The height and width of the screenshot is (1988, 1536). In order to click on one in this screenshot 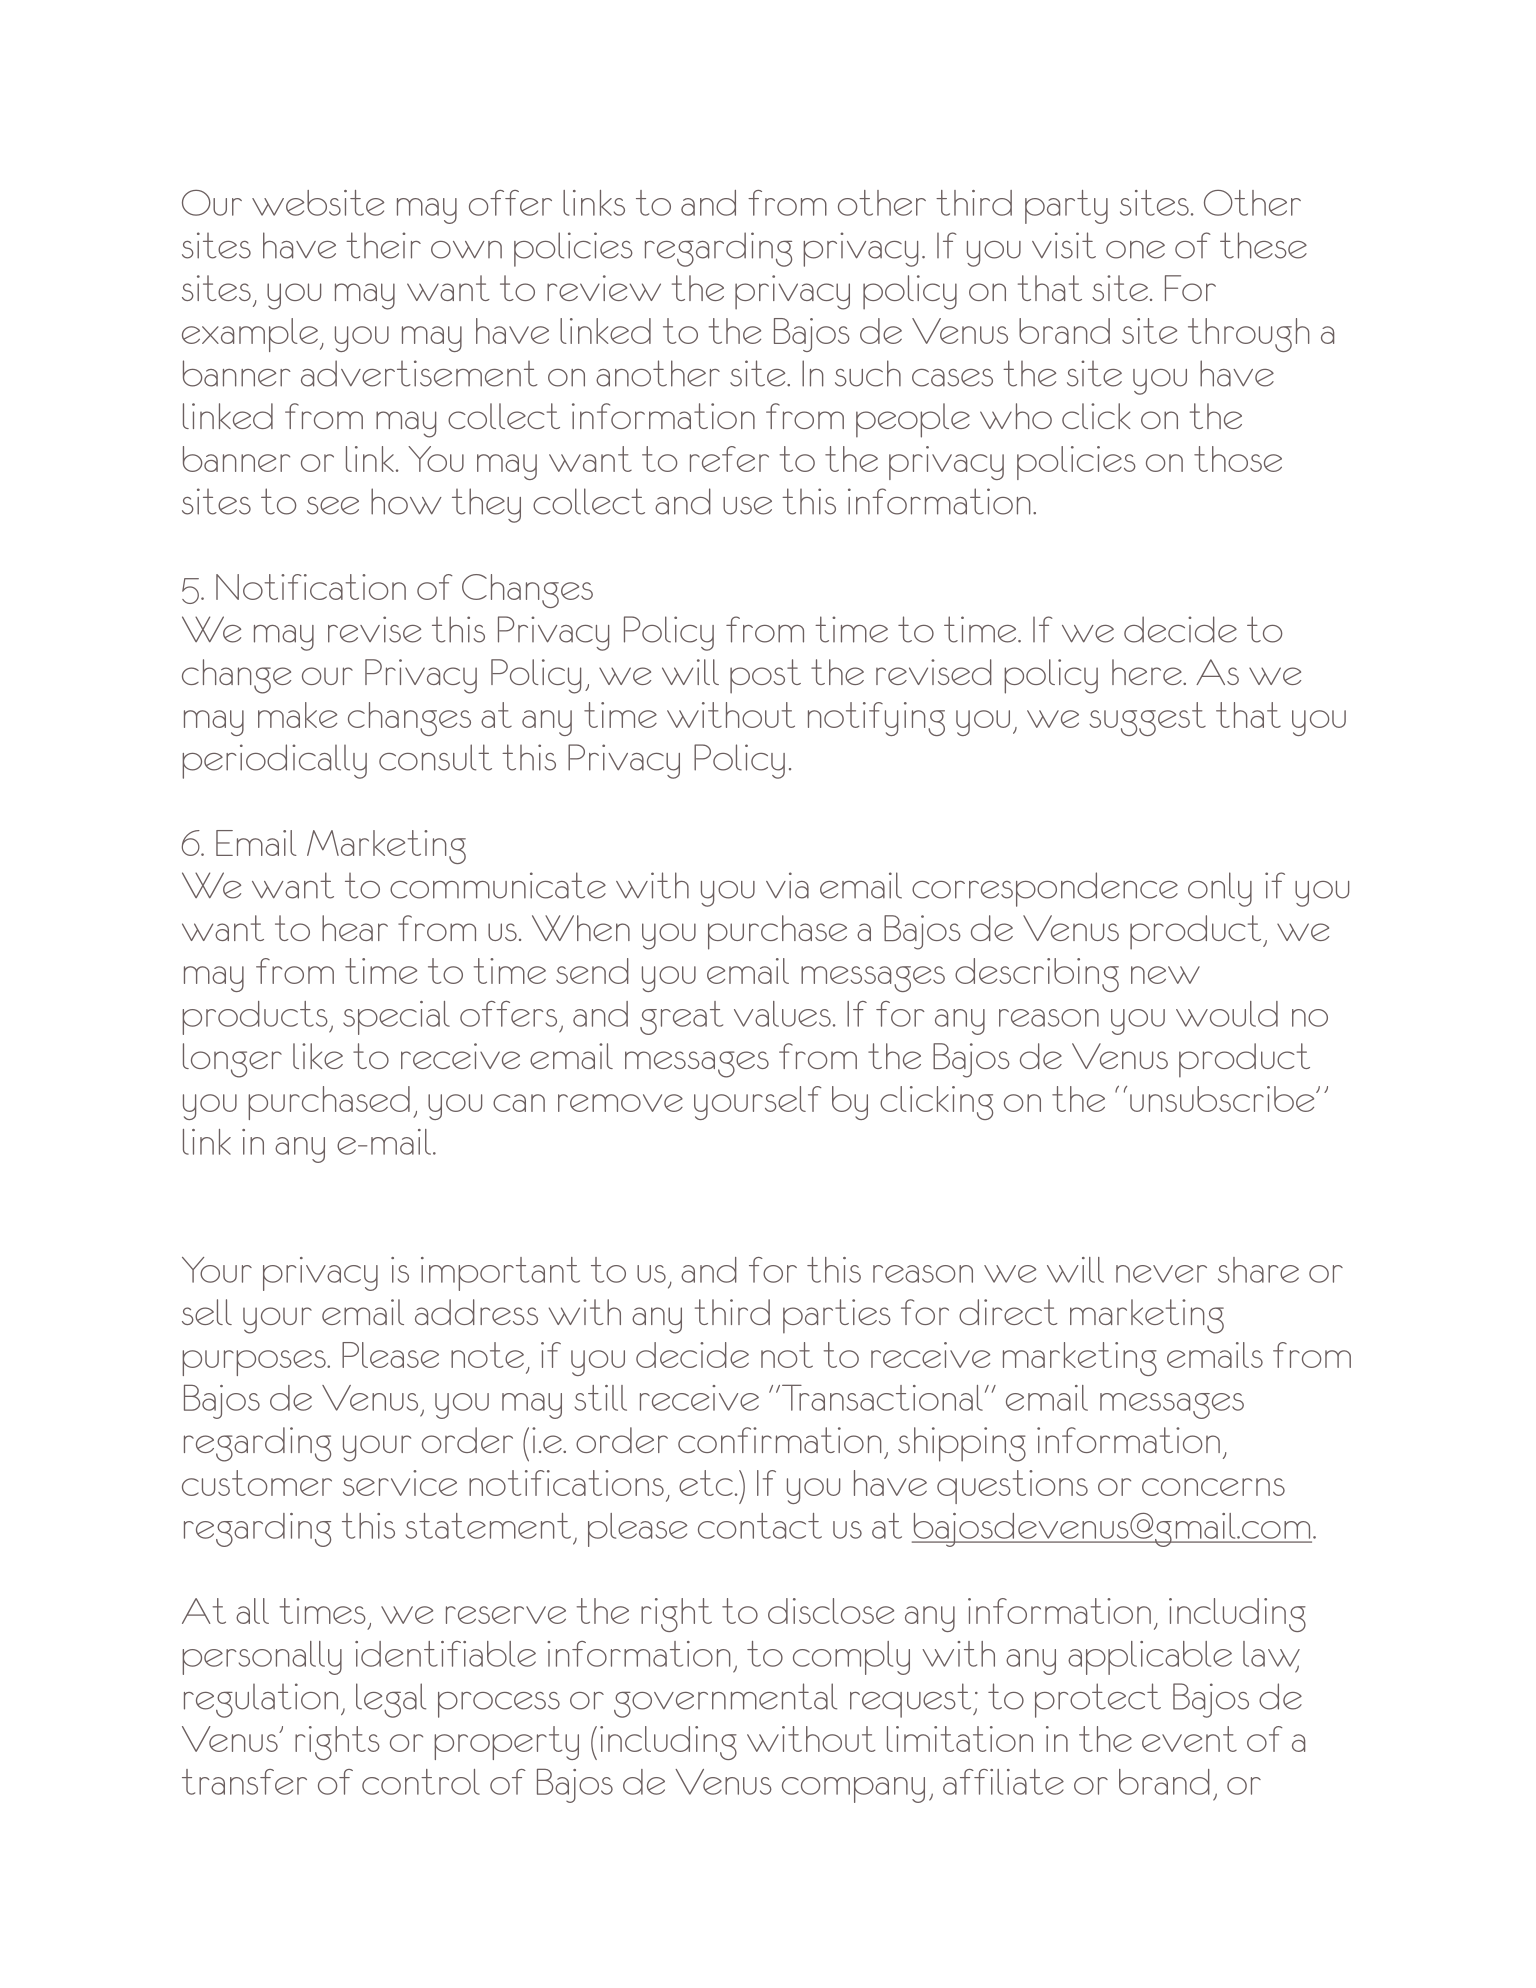, I will do `click(1135, 250)`.
